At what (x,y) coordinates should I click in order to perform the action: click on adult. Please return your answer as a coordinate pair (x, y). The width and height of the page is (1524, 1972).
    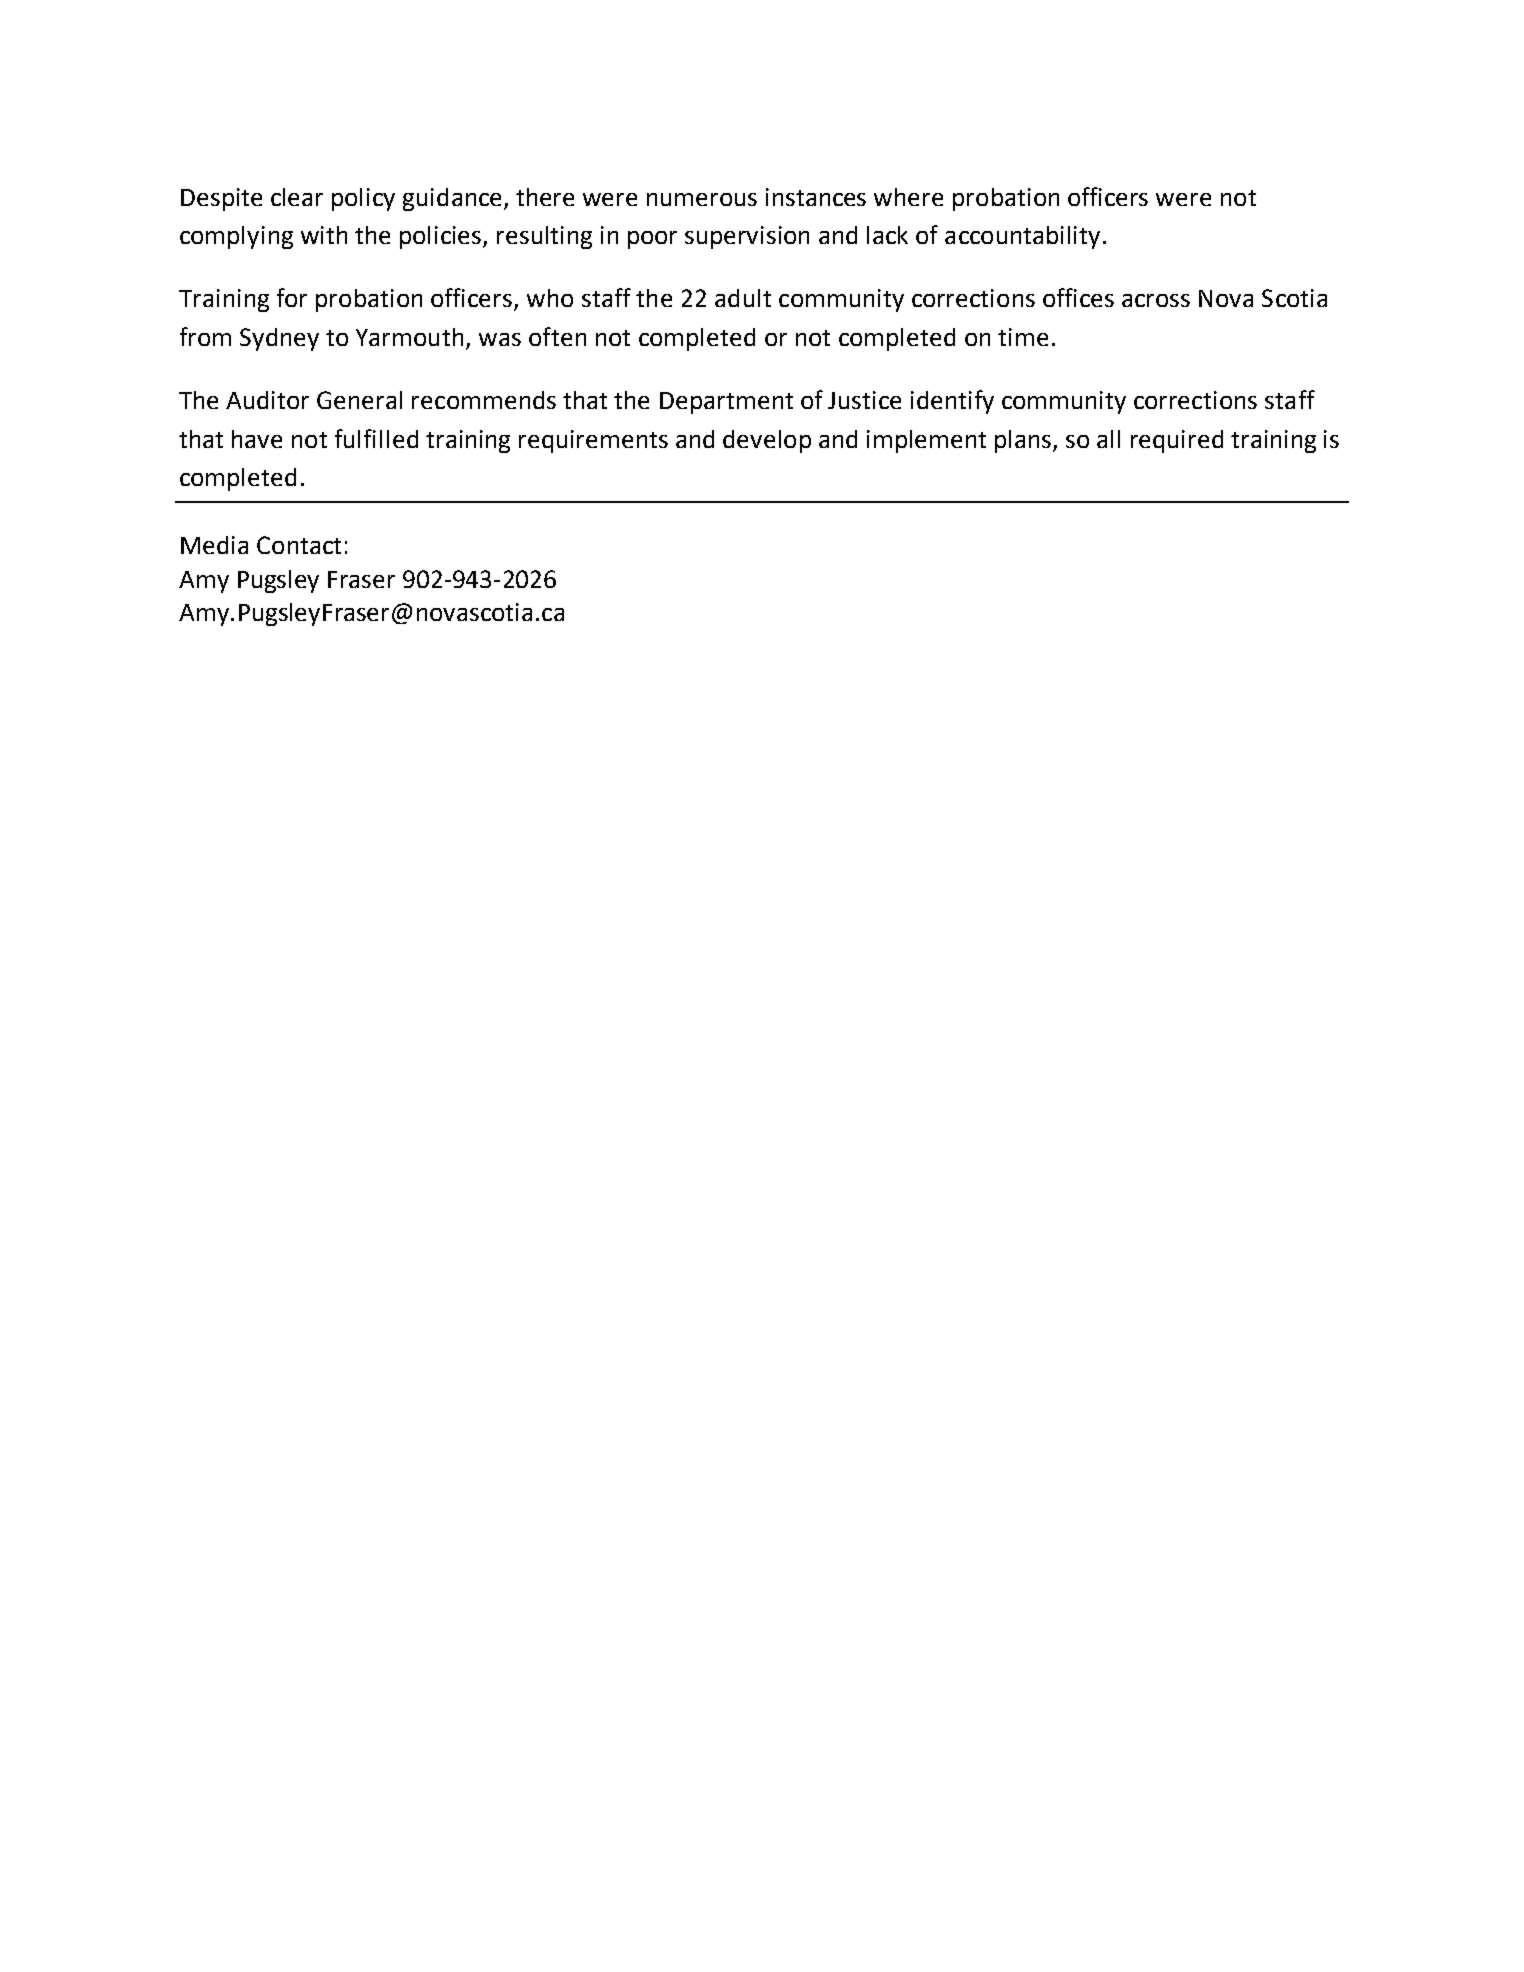
    Looking at the image, I should click on (743, 298).
